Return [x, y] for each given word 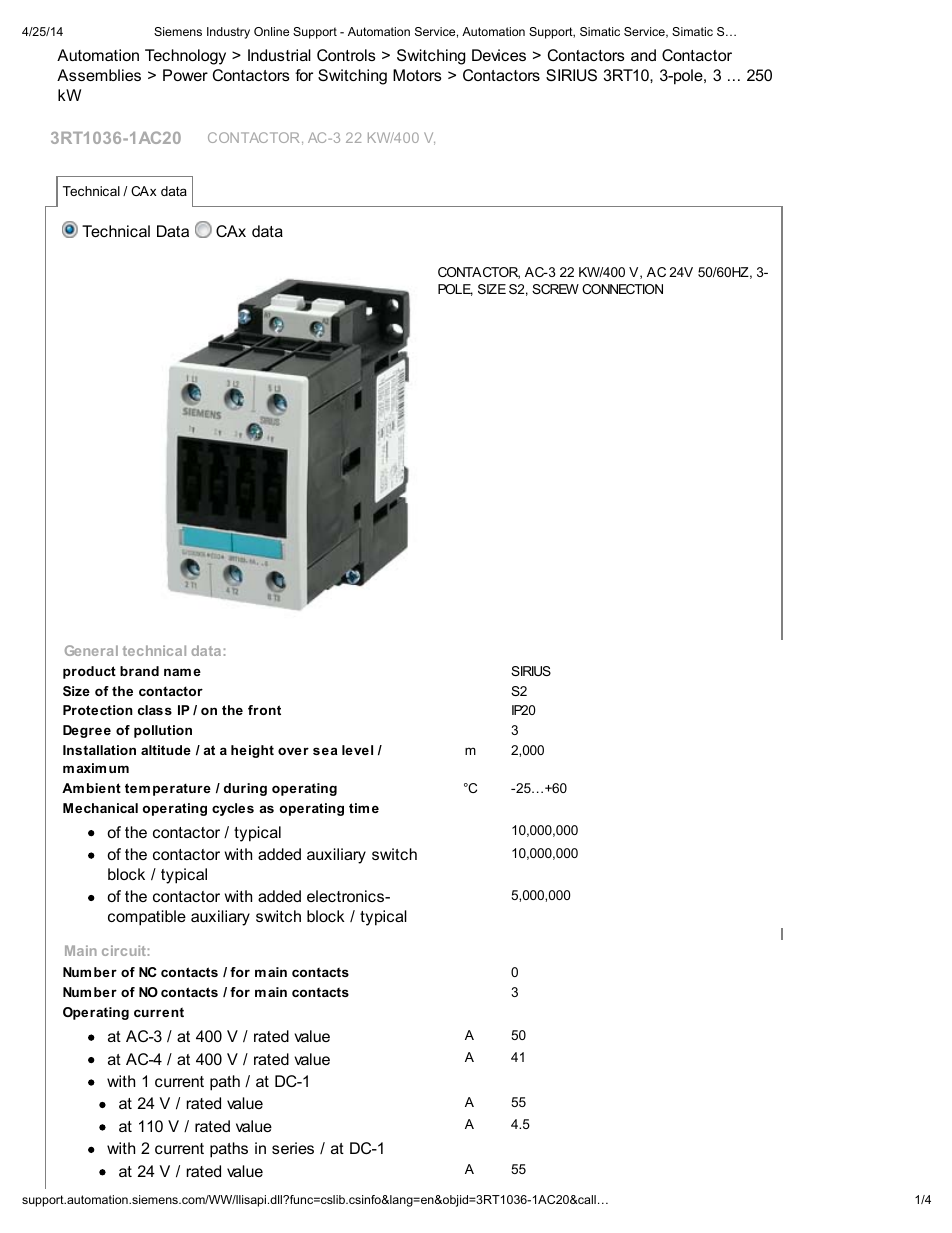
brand [139, 671]
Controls [346, 55]
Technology [185, 57]
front [264, 710]
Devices [499, 55]
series [293, 1148]
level [357, 750]
